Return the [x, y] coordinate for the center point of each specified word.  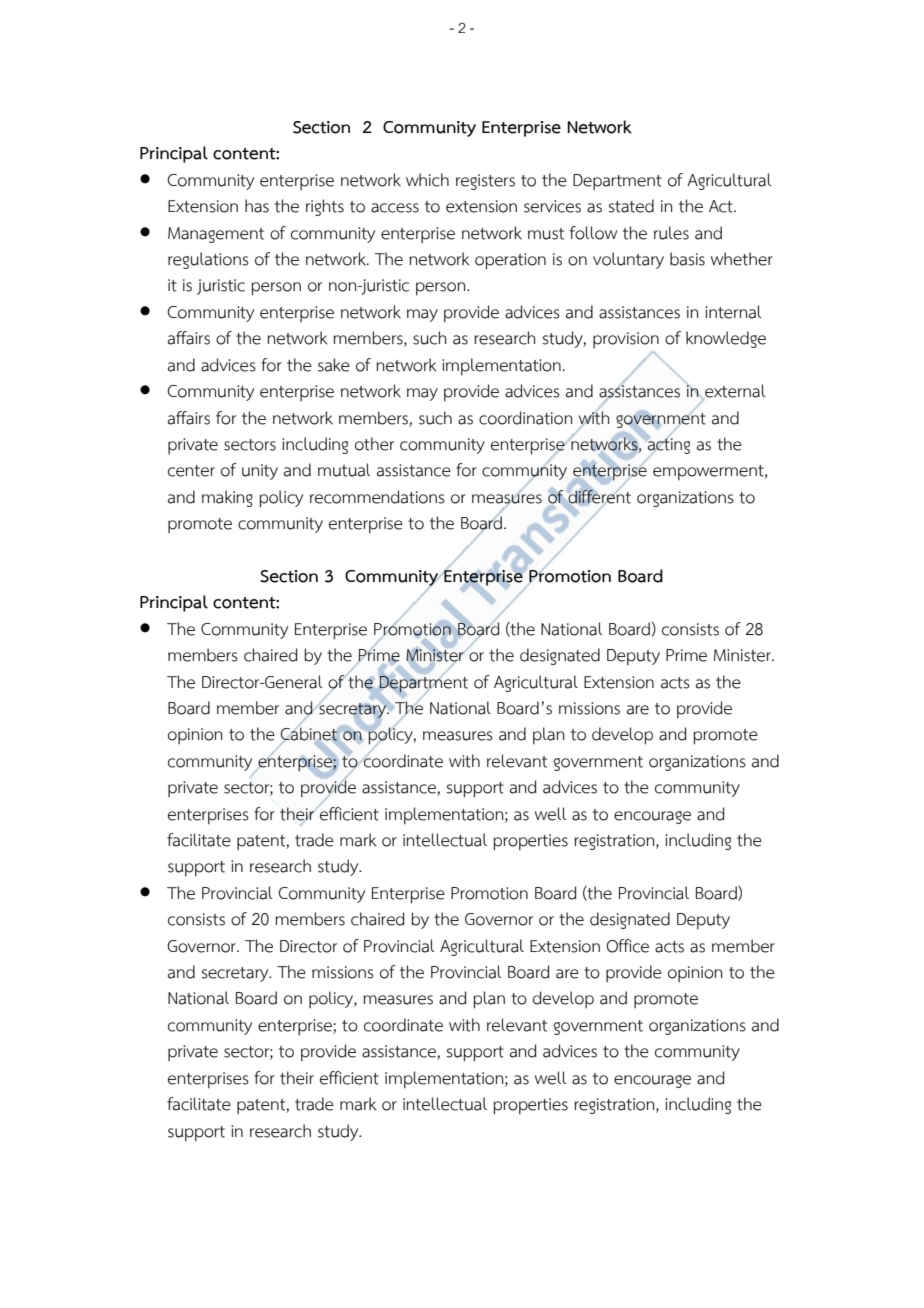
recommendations [377, 497]
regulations [208, 260]
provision [626, 340]
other [374, 444]
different [599, 496]
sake [334, 365]
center [191, 471]
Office [627, 946]
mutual [344, 470]
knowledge [726, 339]
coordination [526, 418]
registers [485, 182]
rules [671, 233]
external [734, 392]
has [257, 206]
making [227, 498]
